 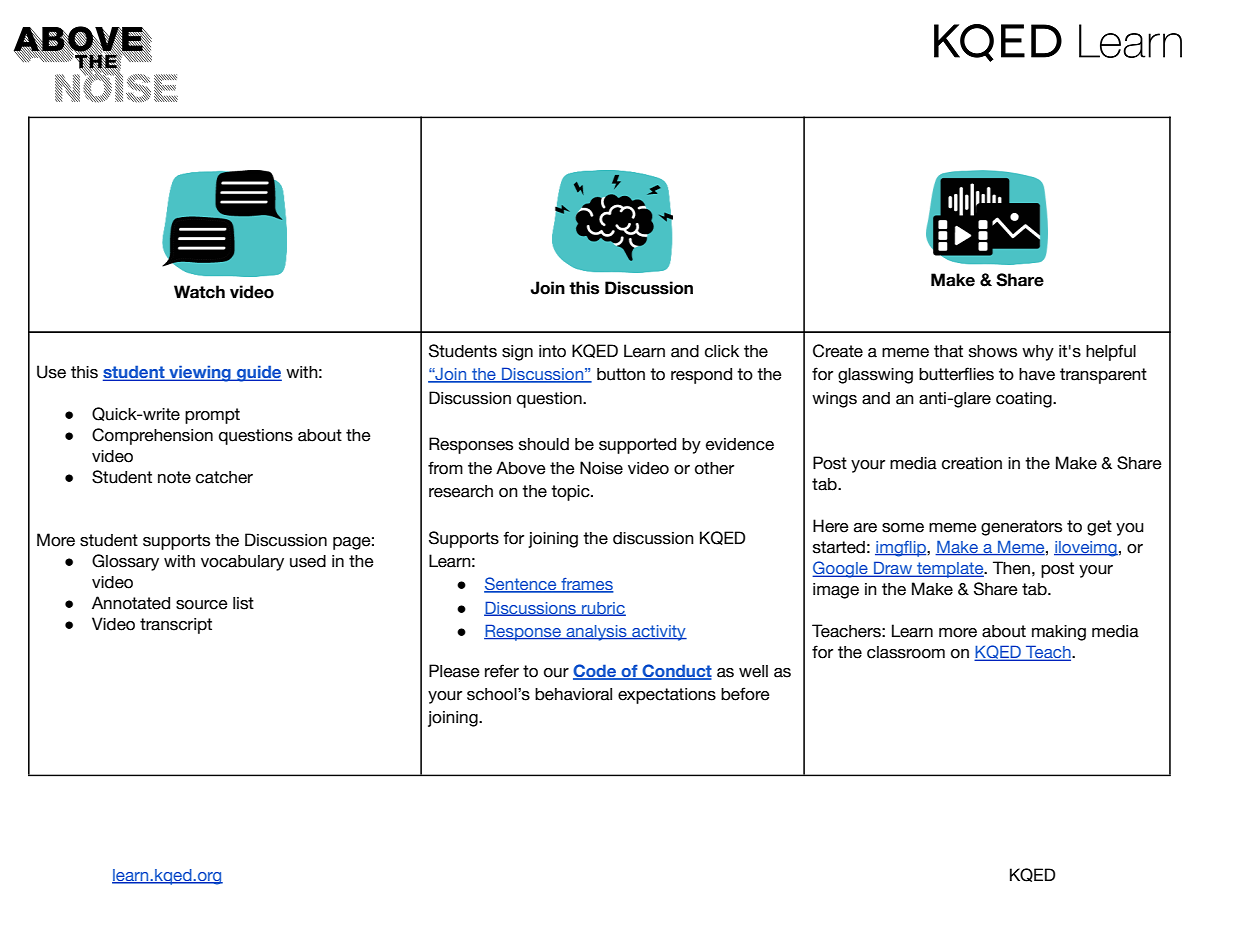 I want to click on catcher, so click(x=224, y=477).
